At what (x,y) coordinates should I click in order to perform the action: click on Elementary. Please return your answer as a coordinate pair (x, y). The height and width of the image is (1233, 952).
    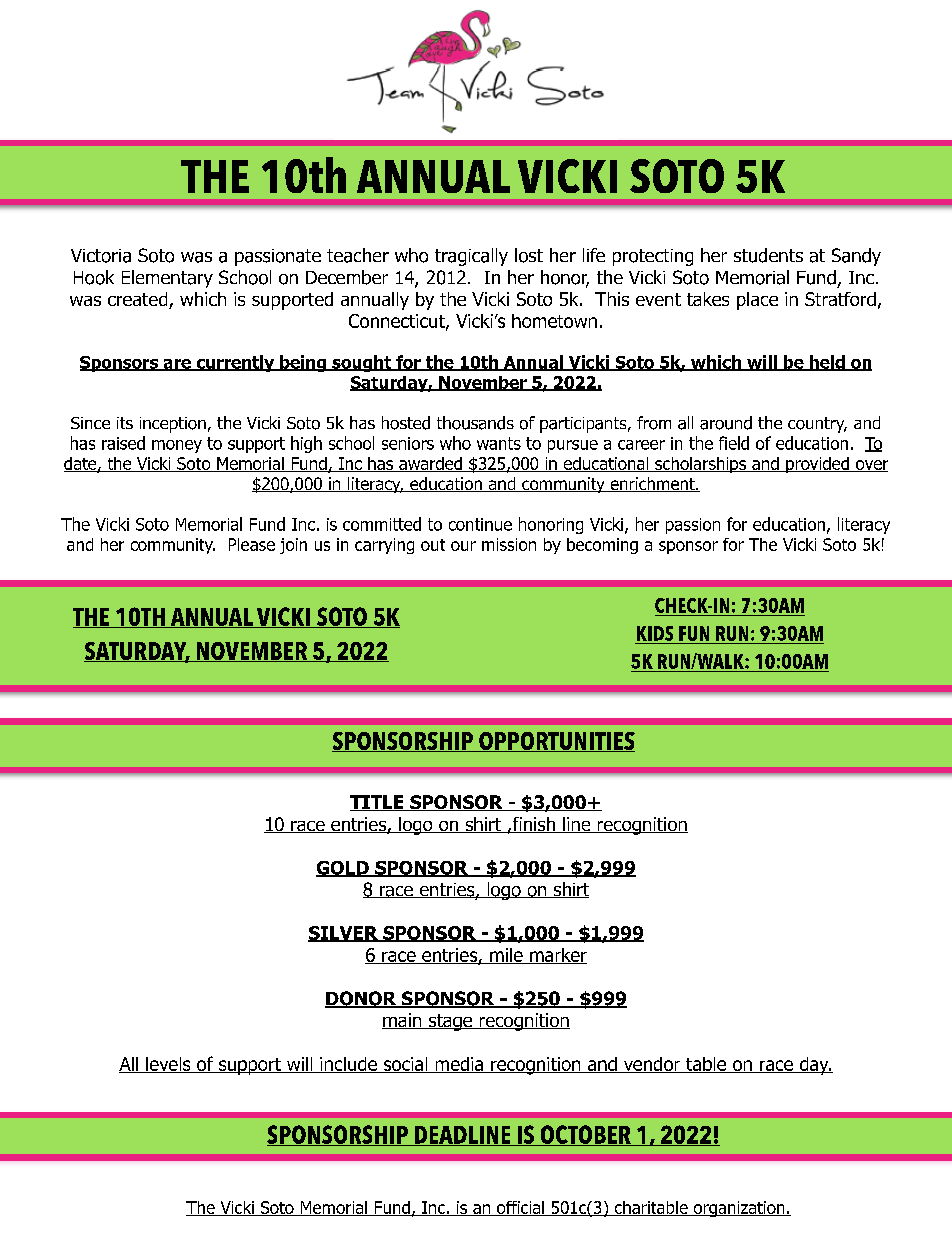
    Looking at the image, I should click on (167, 279).
